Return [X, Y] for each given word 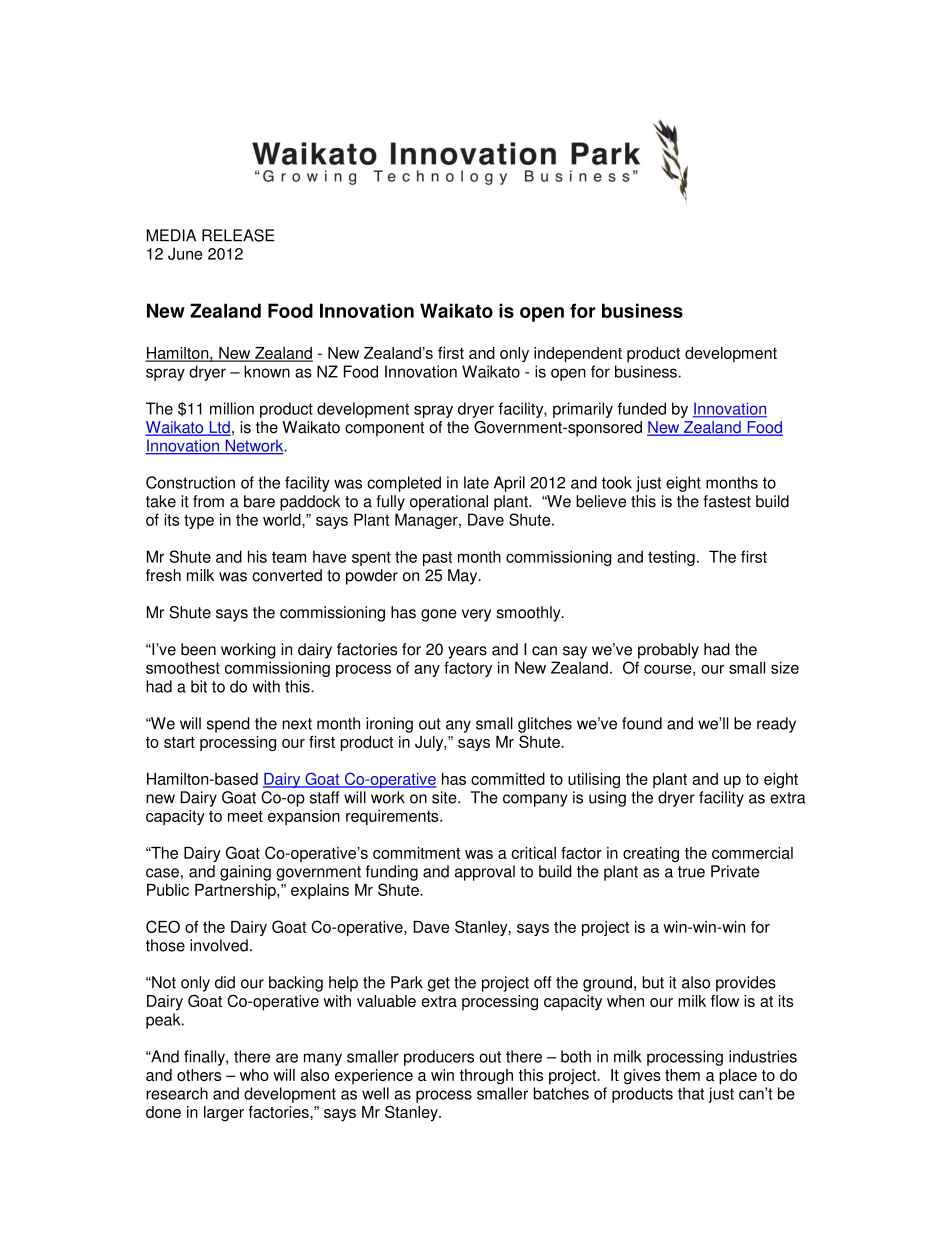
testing [671, 558]
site [445, 797]
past [437, 558]
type [199, 521]
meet [245, 816]
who [254, 1075]
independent [578, 355]
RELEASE [238, 235]
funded [641, 408]
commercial [752, 853]
